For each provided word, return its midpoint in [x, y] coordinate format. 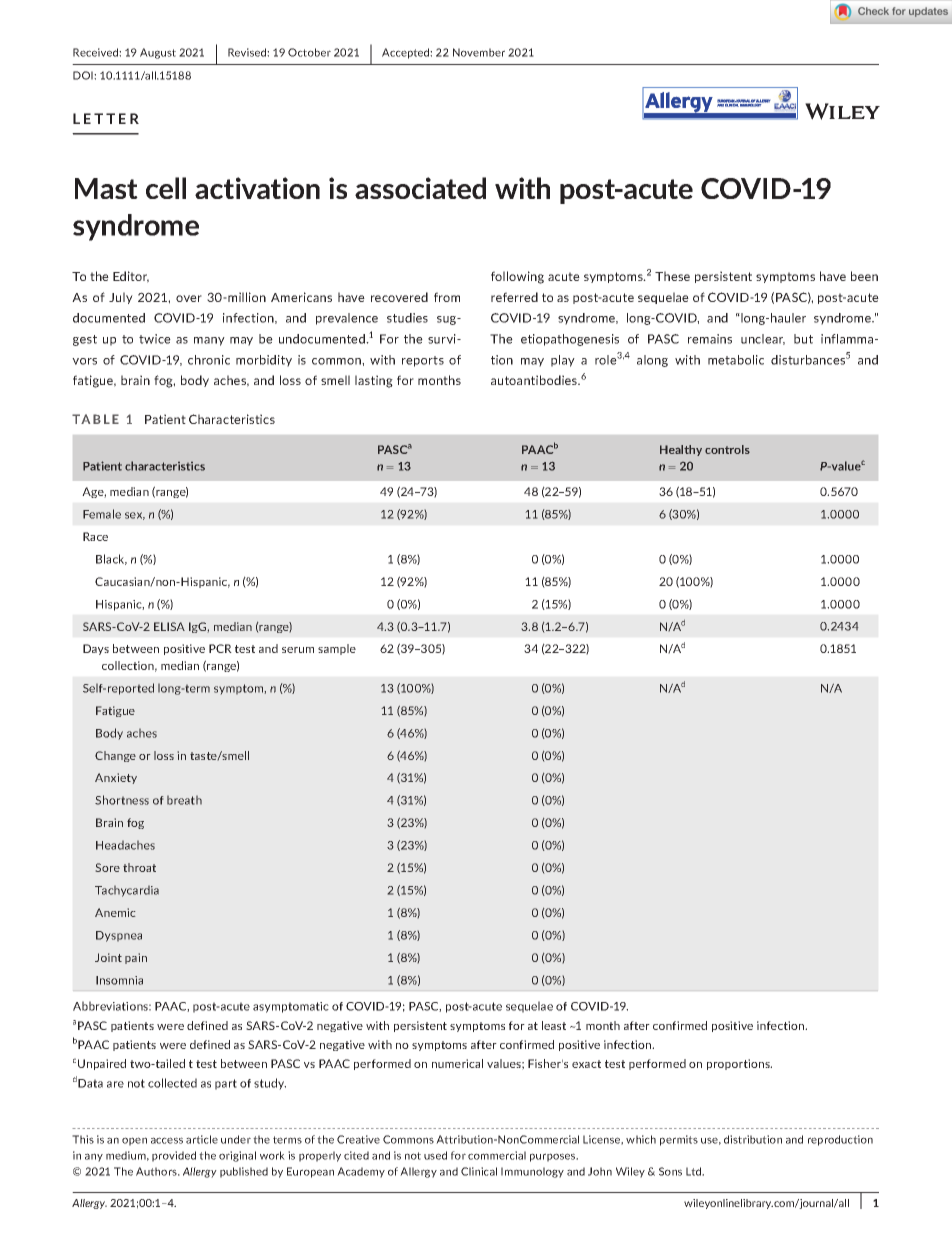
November [479, 52]
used [435, 1155]
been [864, 276]
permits [679, 1140]
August [158, 53]
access [167, 1140]
